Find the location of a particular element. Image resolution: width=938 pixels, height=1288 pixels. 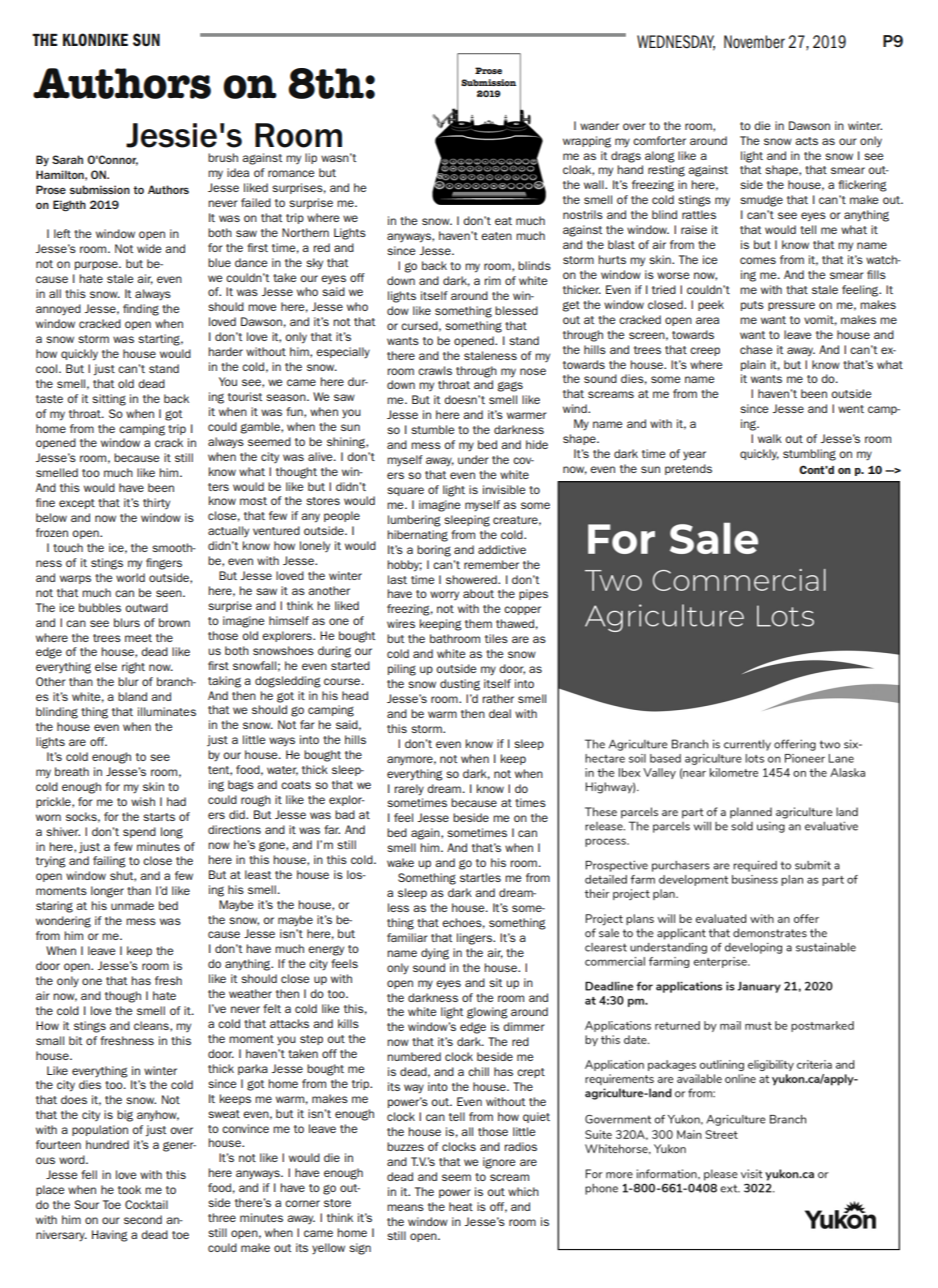

November is located at coordinates (754, 42).
